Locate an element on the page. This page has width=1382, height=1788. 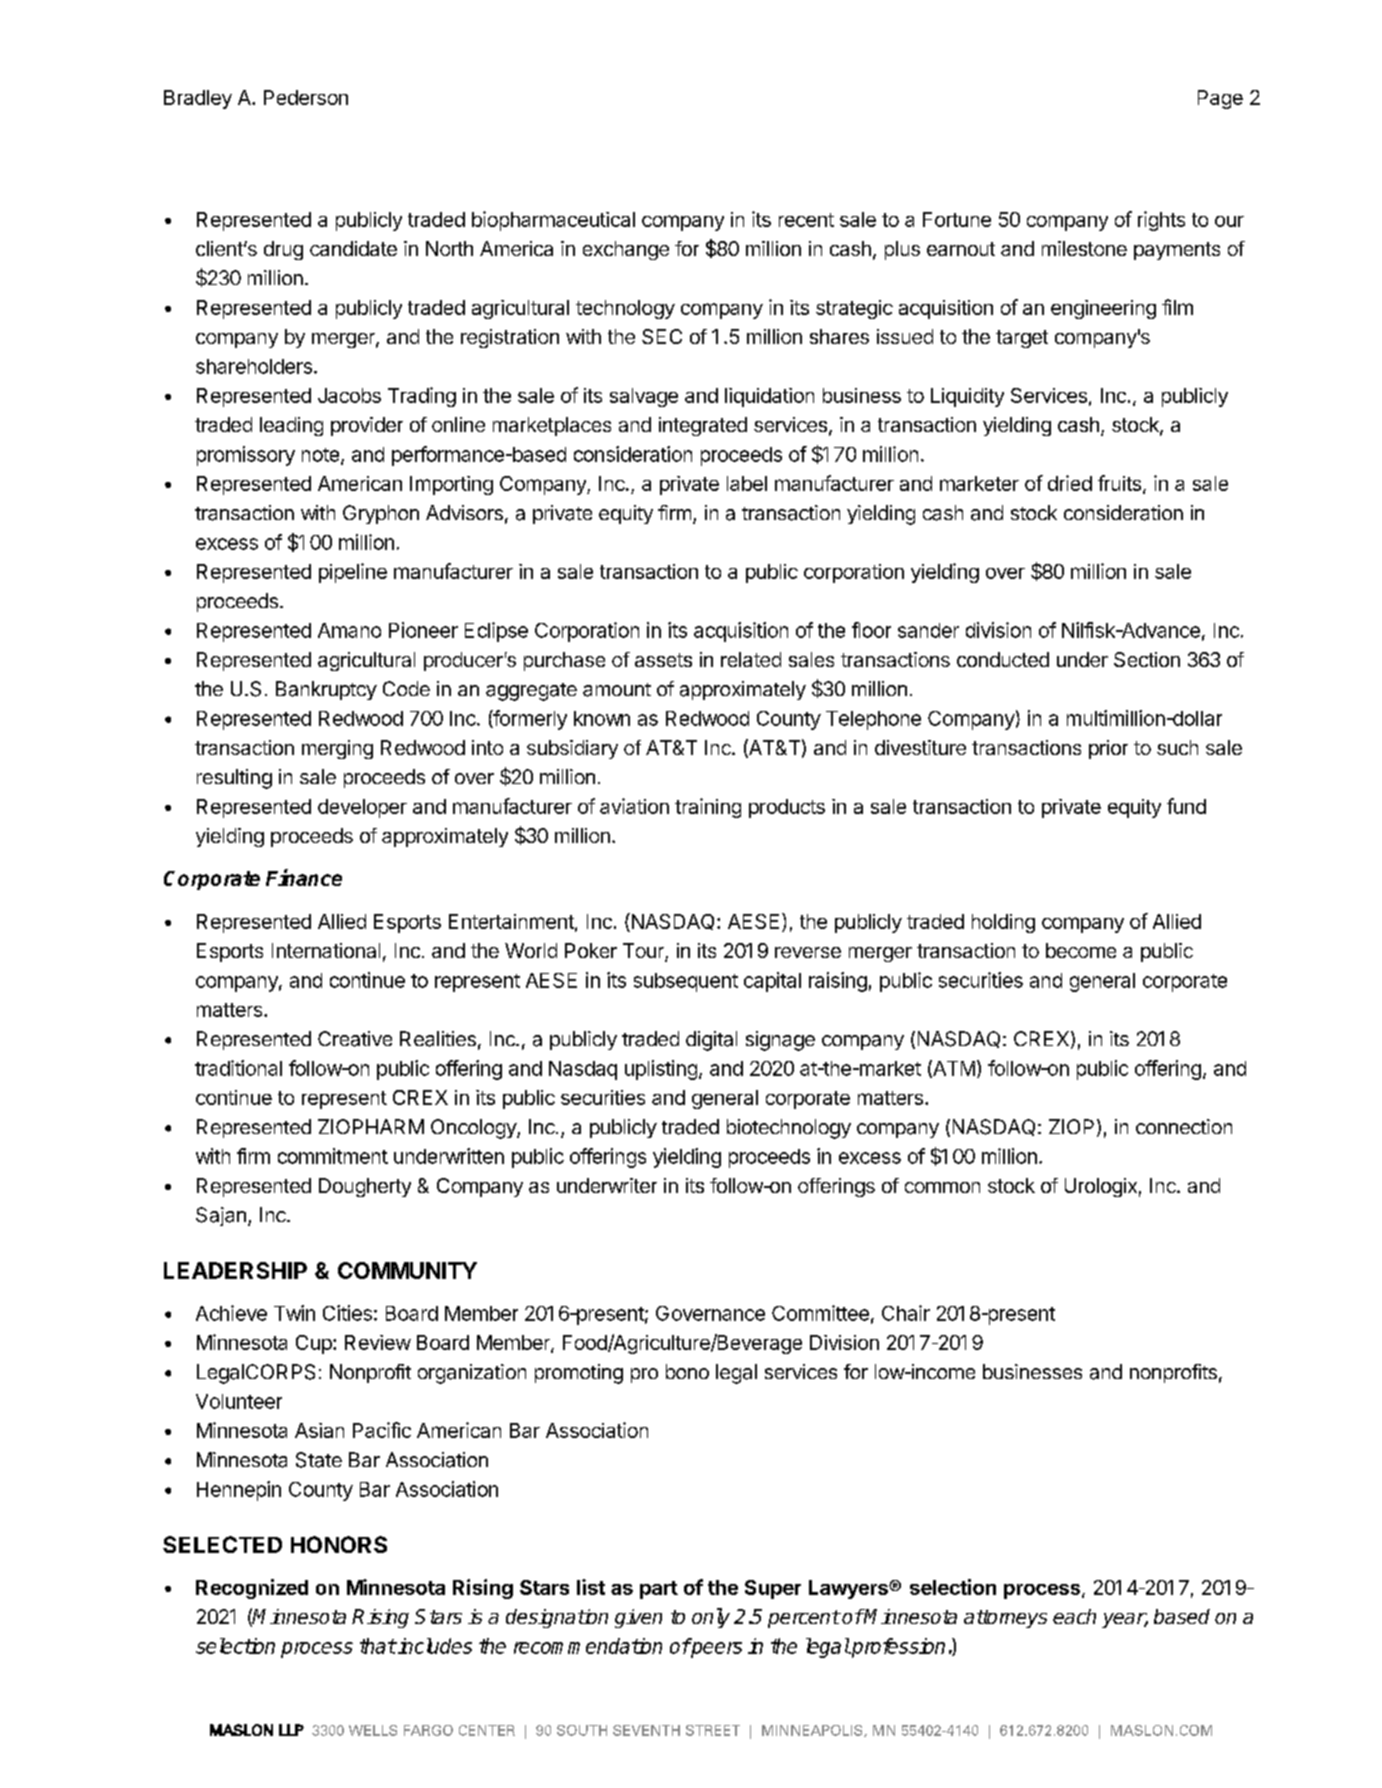
peers is located at coordinates (715, 1650).
